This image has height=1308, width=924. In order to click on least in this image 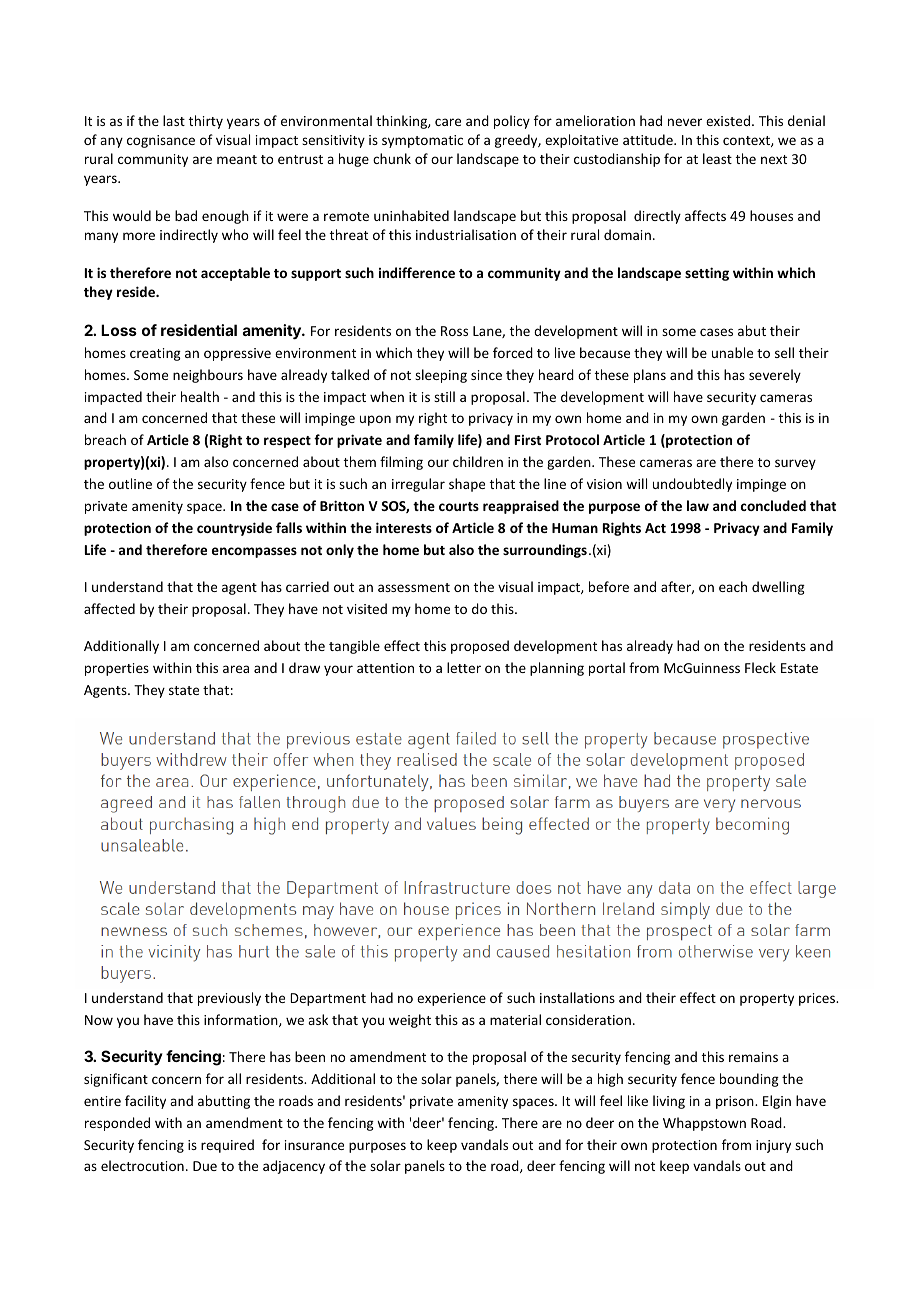, I will do `click(717, 158)`.
